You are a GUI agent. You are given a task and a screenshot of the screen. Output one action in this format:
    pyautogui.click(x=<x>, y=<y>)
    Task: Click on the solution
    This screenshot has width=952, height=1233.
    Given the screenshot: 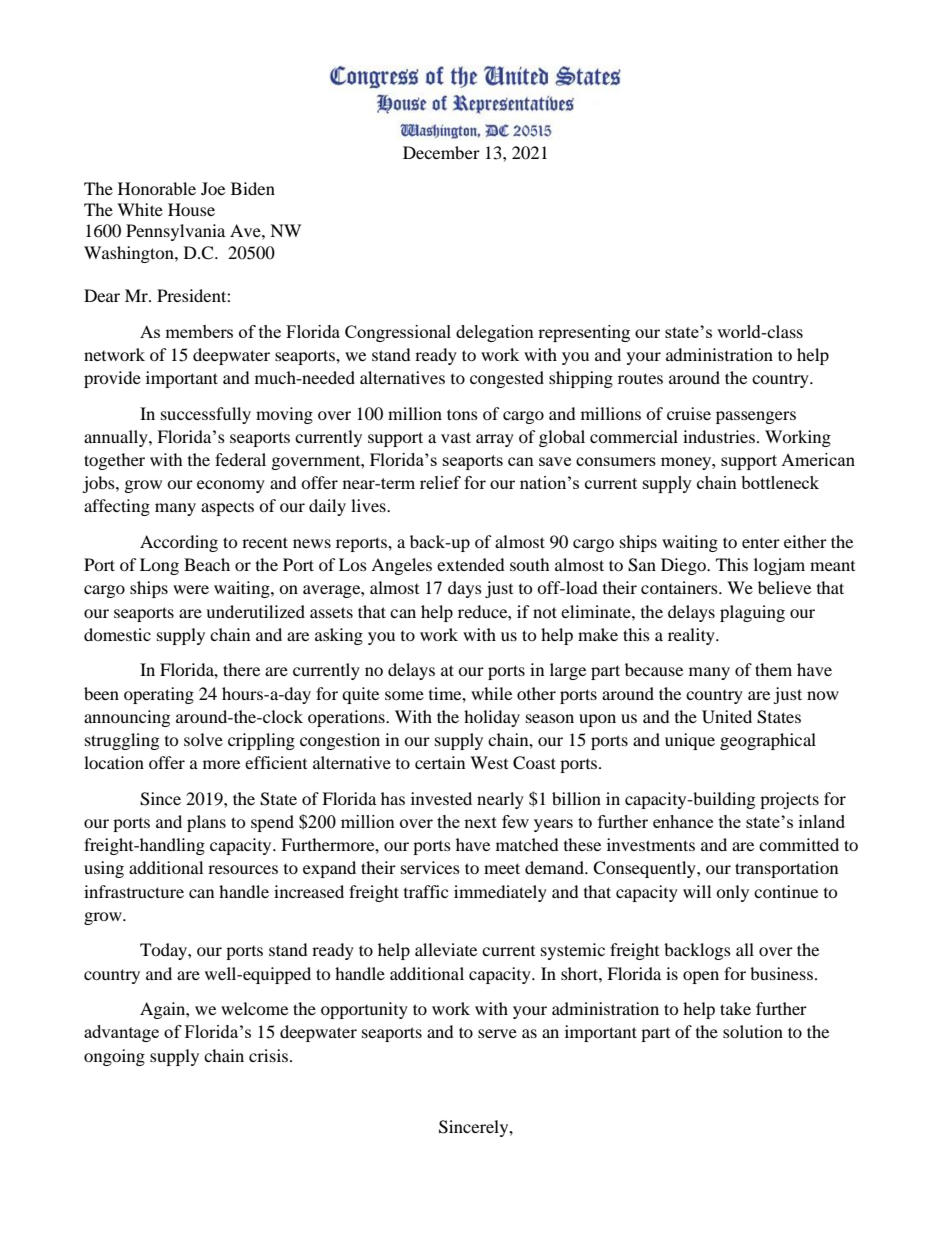 What is the action you would take?
    pyautogui.click(x=753, y=1031)
